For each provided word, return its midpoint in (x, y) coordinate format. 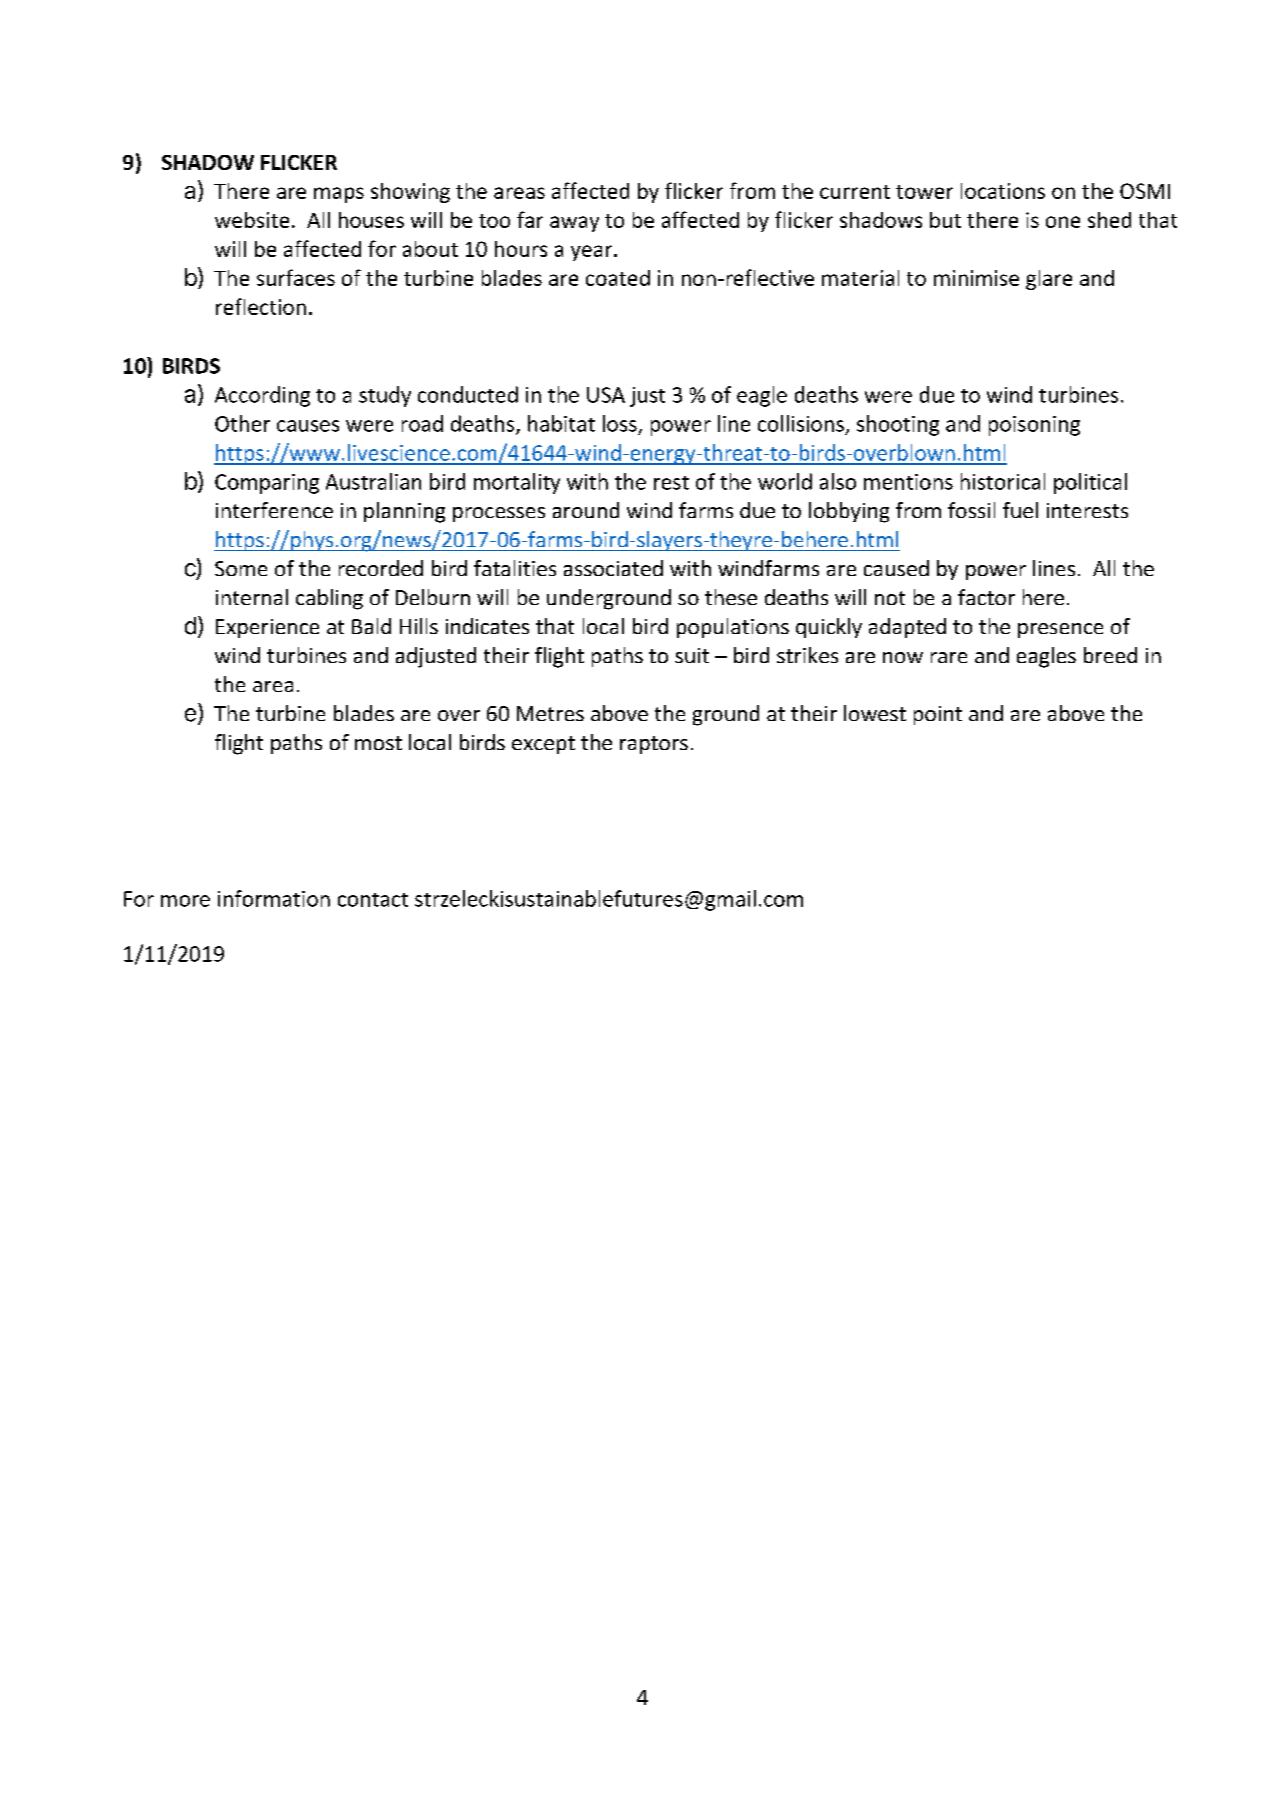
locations (1003, 191)
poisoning (1034, 426)
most (378, 743)
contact (373, 900)
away (574, 224)
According (262, 396)
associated (613, 568)
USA (606, 395)
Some (241, 568)
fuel (1020, 510)
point (938, 715)
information (274, 898)
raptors (654, 745)
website (252, 220)
